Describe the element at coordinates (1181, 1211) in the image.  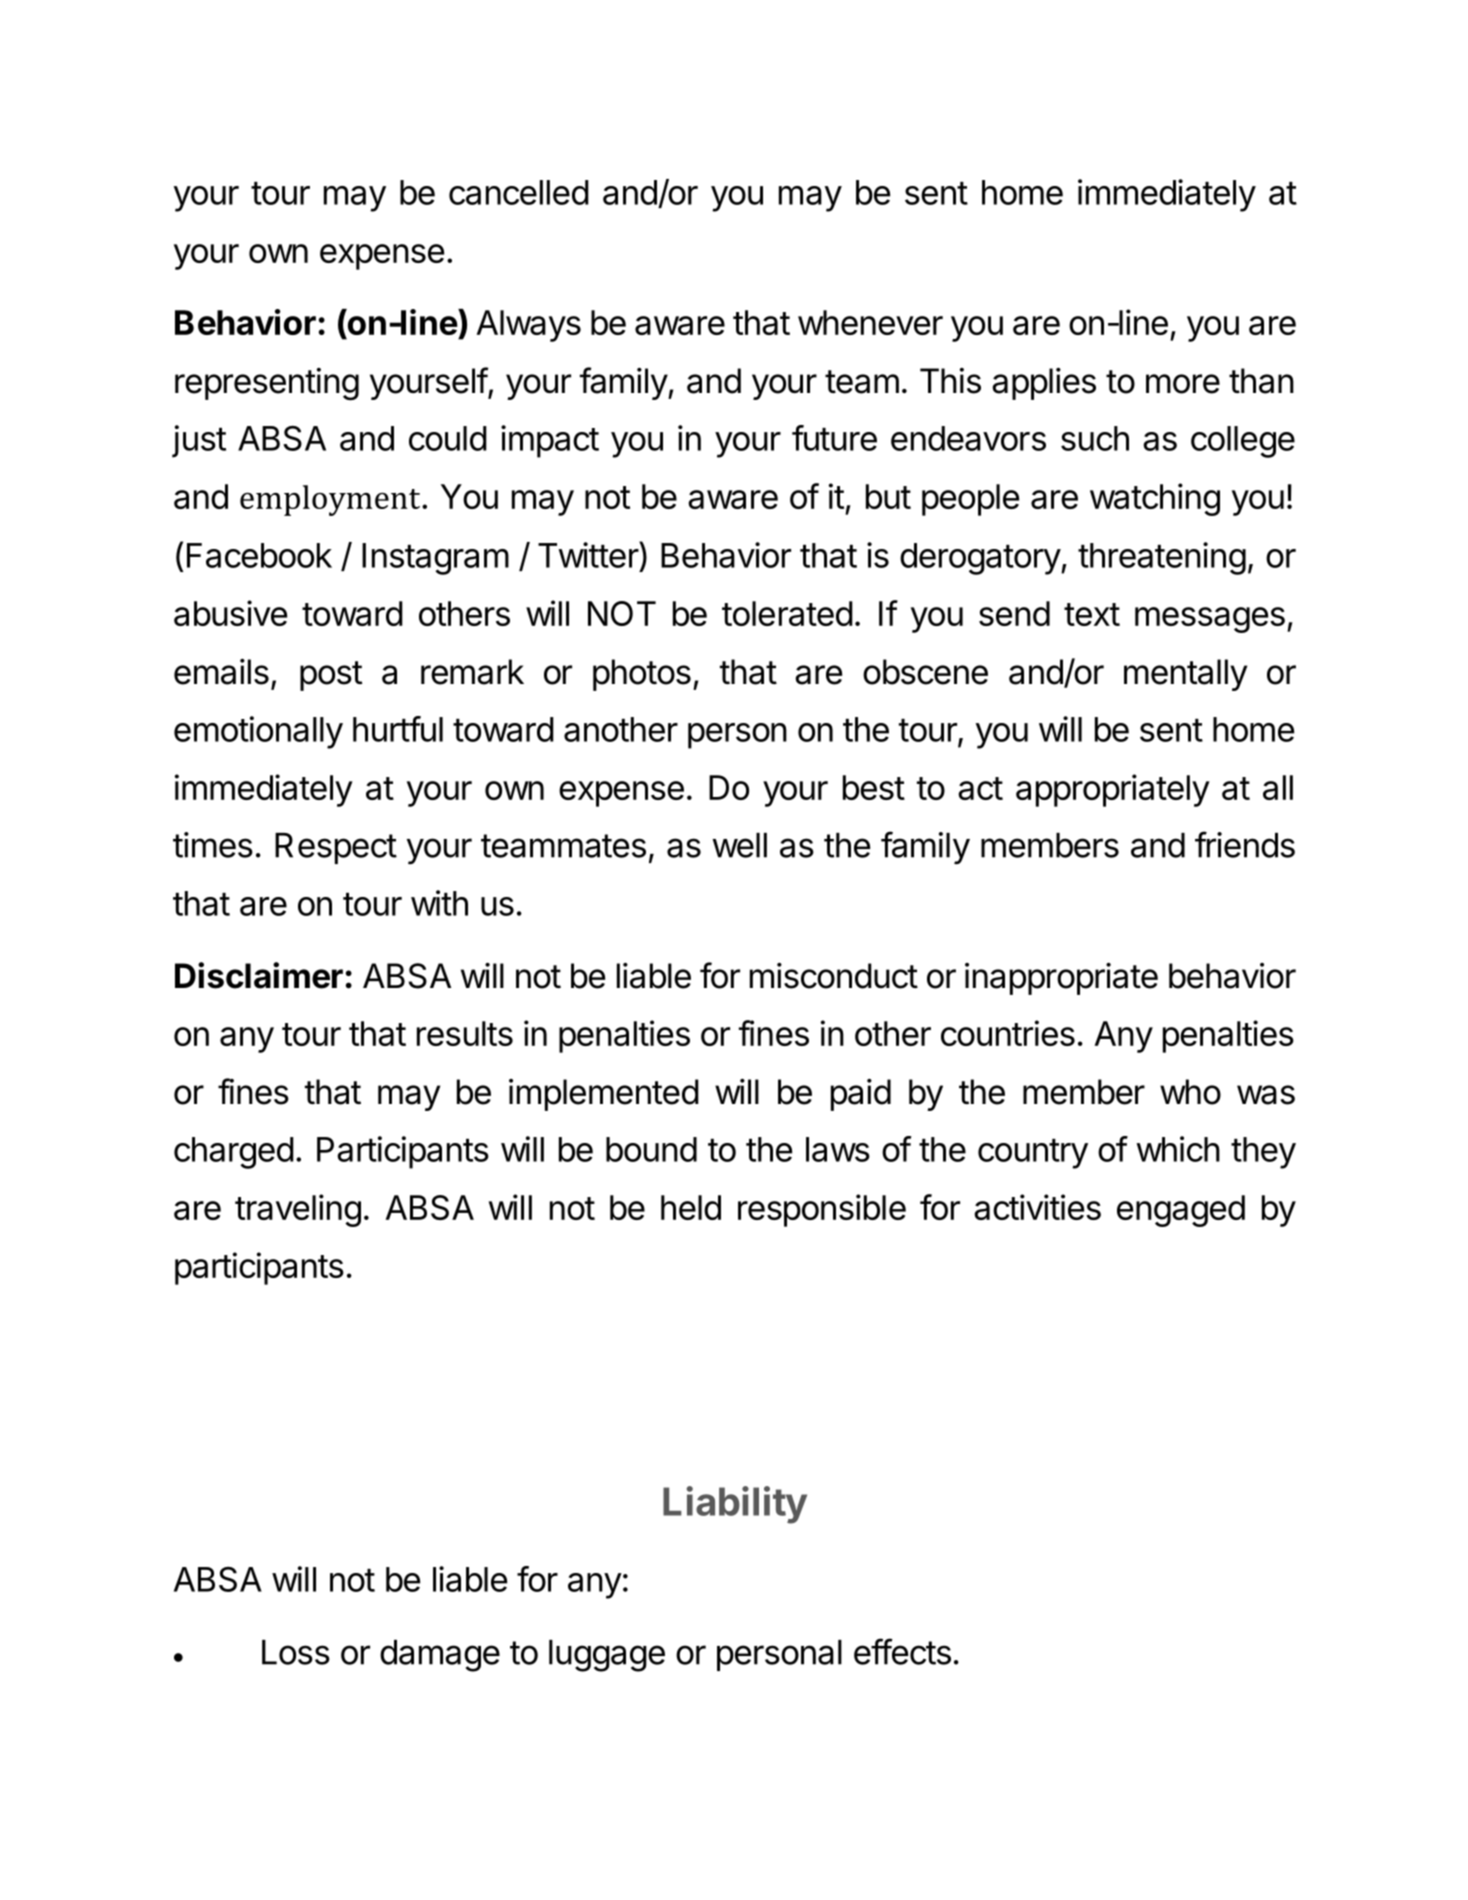
I see `engaged` at that location.
